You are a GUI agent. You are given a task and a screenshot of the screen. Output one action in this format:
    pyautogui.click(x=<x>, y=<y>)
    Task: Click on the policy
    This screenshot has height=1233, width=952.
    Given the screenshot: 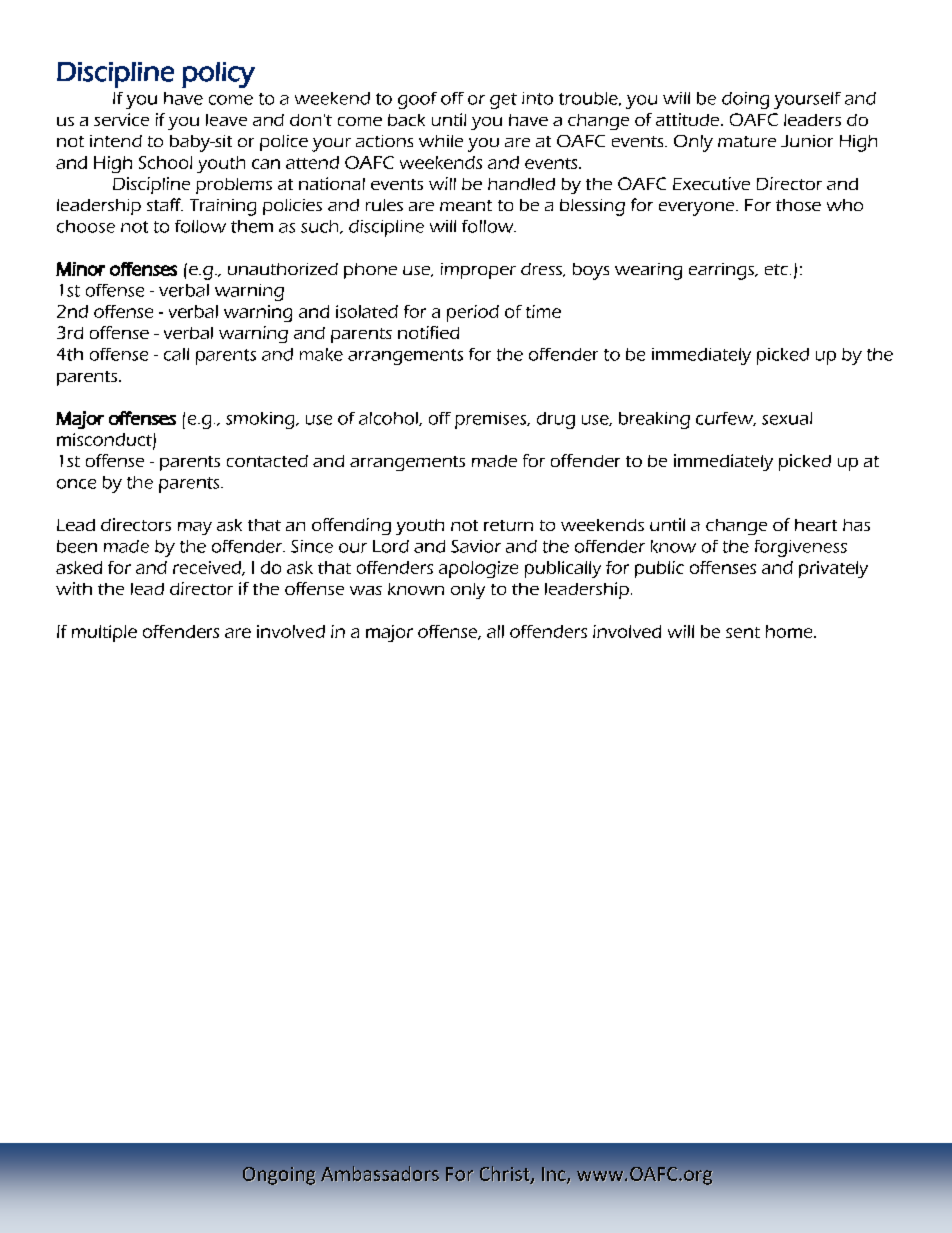 What is the action you would take?
    pyautogui.click(x=218, y=75)
